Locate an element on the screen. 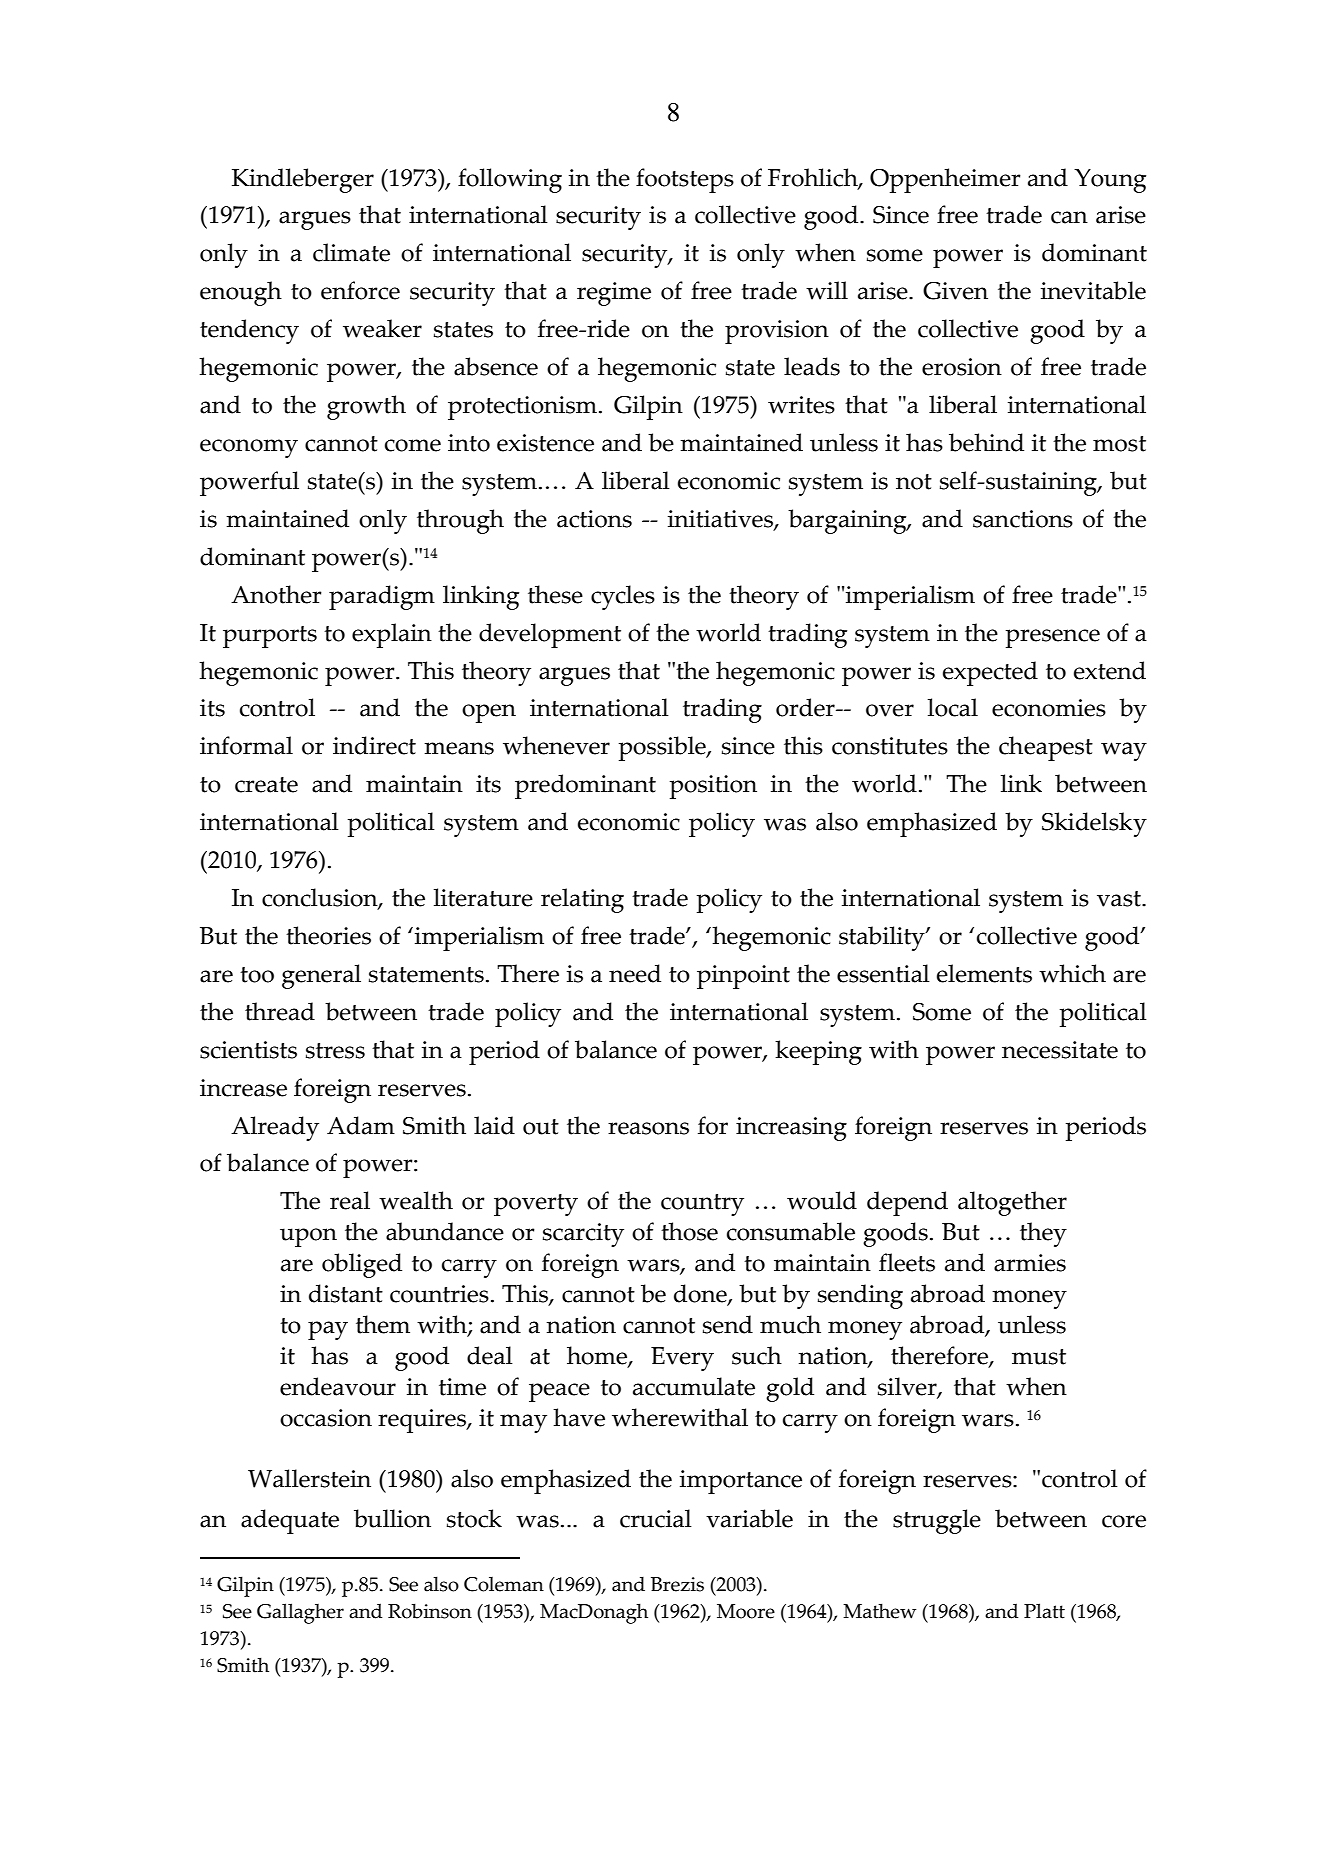 The image size is (1323, 1870). Oppenheimer is located at coordinates (945, 180).
